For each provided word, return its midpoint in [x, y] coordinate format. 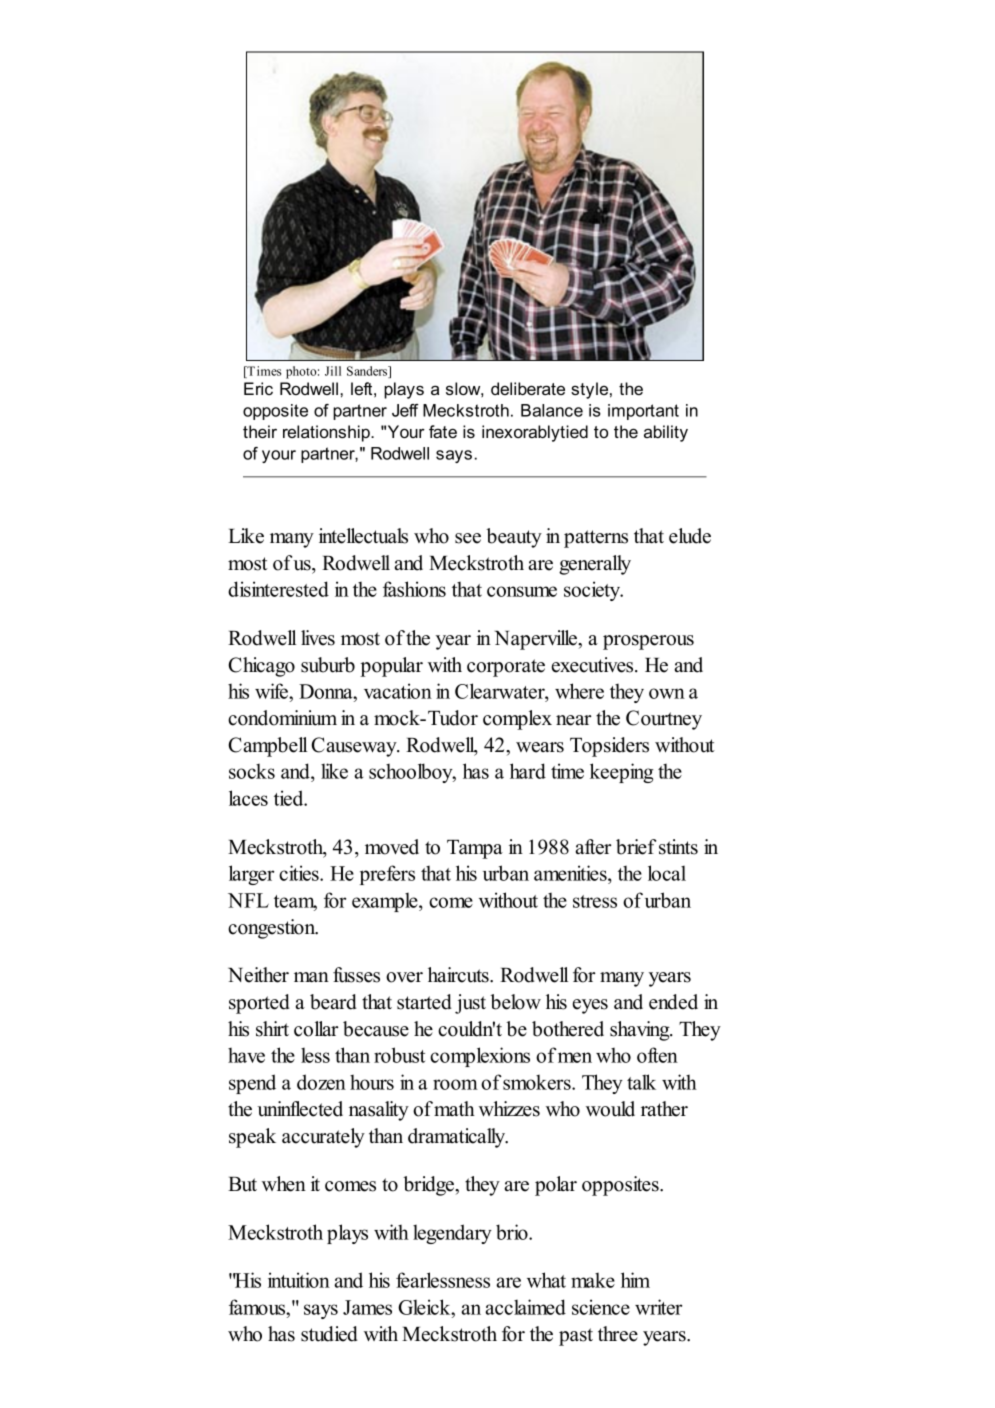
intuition [299, 1280]
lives [318, 638]
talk [641, 1082]
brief [636, 847]
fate [443, 431]
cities [300, 873]
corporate [506, 668]
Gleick [425, 1307]
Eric [258, 388]
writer [658, 1307]
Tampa [475, 849]
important [643, 412]
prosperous [648, 642]
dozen [321, 1082]
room [455, 1084]
